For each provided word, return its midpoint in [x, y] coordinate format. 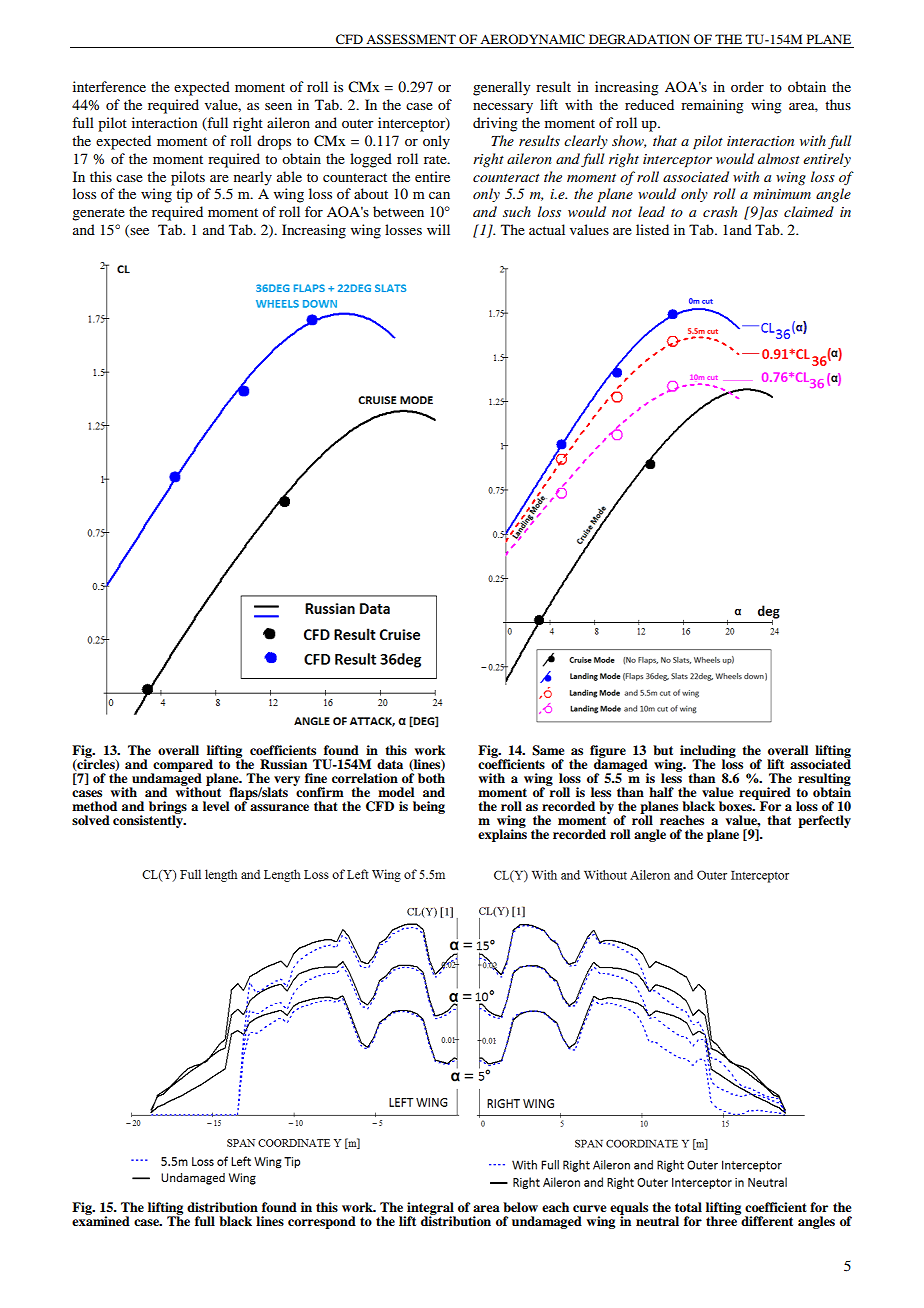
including [708, 753]
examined [101, 1220]
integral [430, 1209]
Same [548, 750]
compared [183, 767]
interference [109, 86]
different [766, 1220]
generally [501, 88]
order [747, 86]
